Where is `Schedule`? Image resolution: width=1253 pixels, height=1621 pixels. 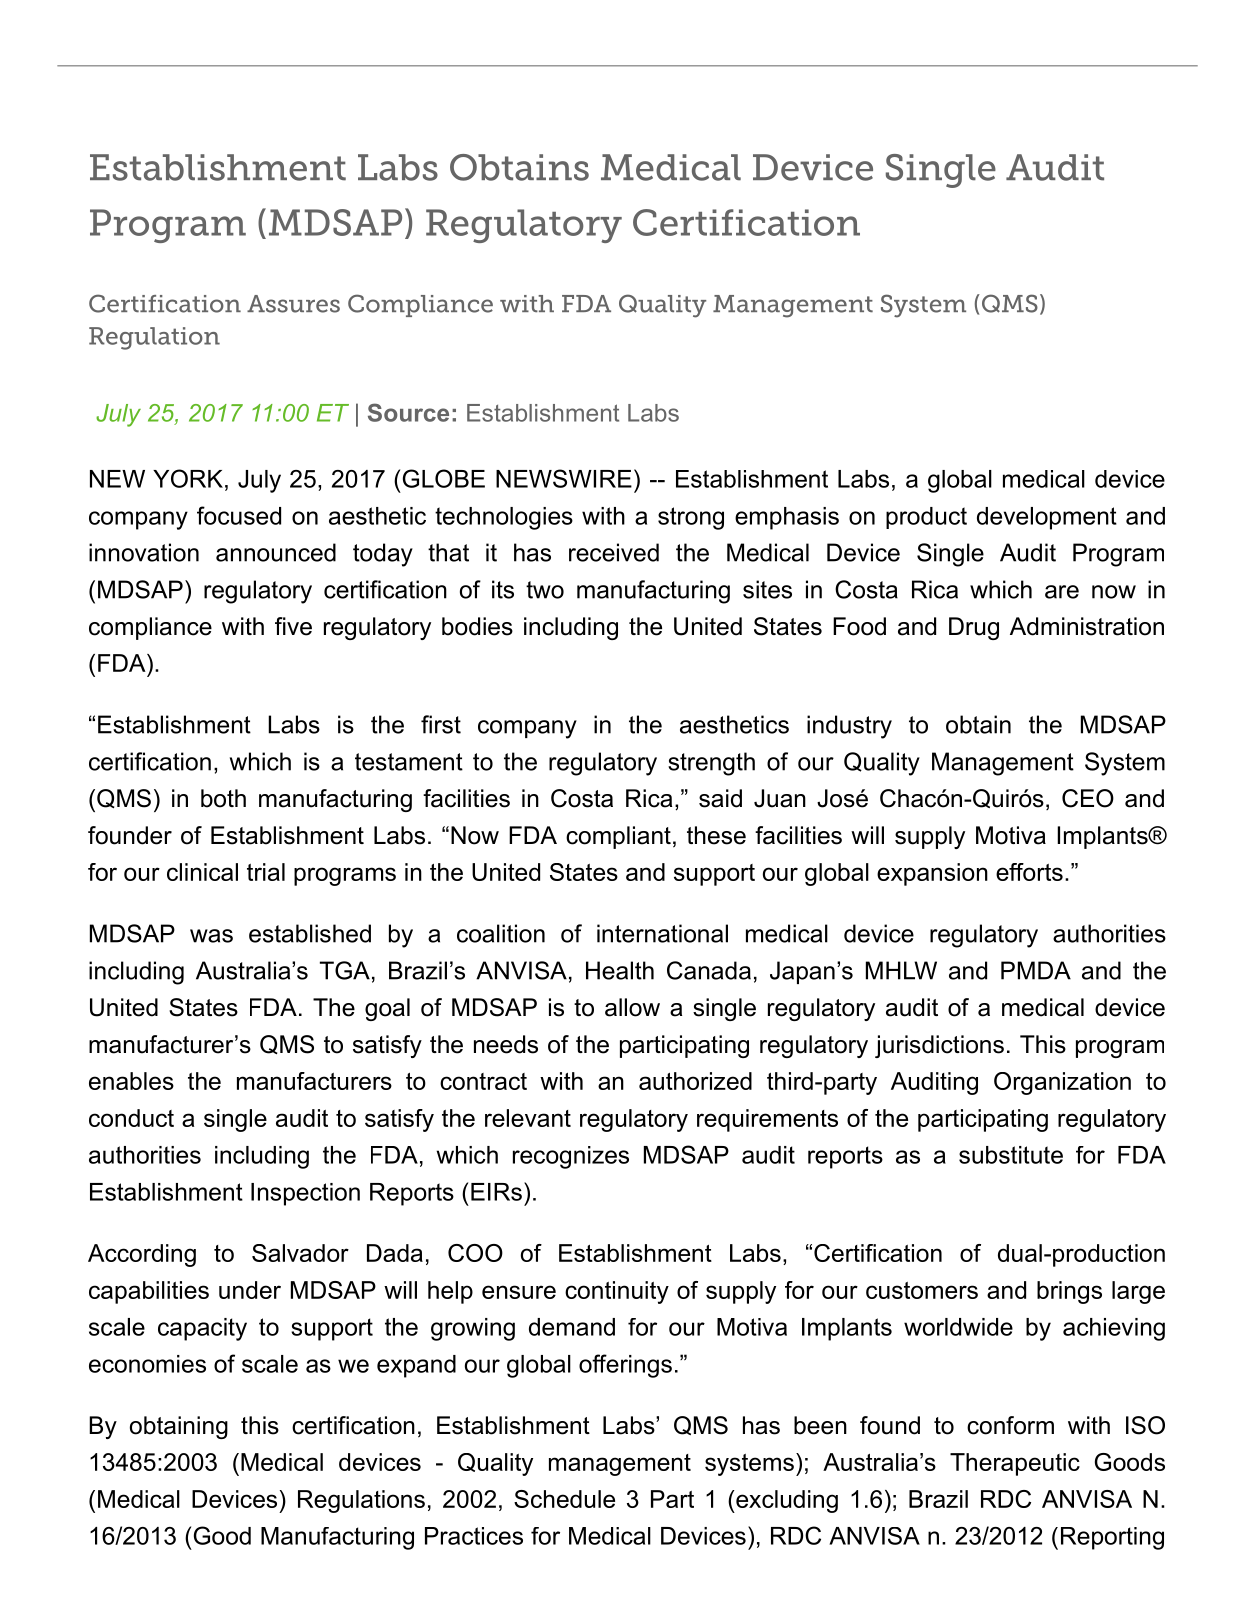 Schedule is located at coordinates (564, 1499).
